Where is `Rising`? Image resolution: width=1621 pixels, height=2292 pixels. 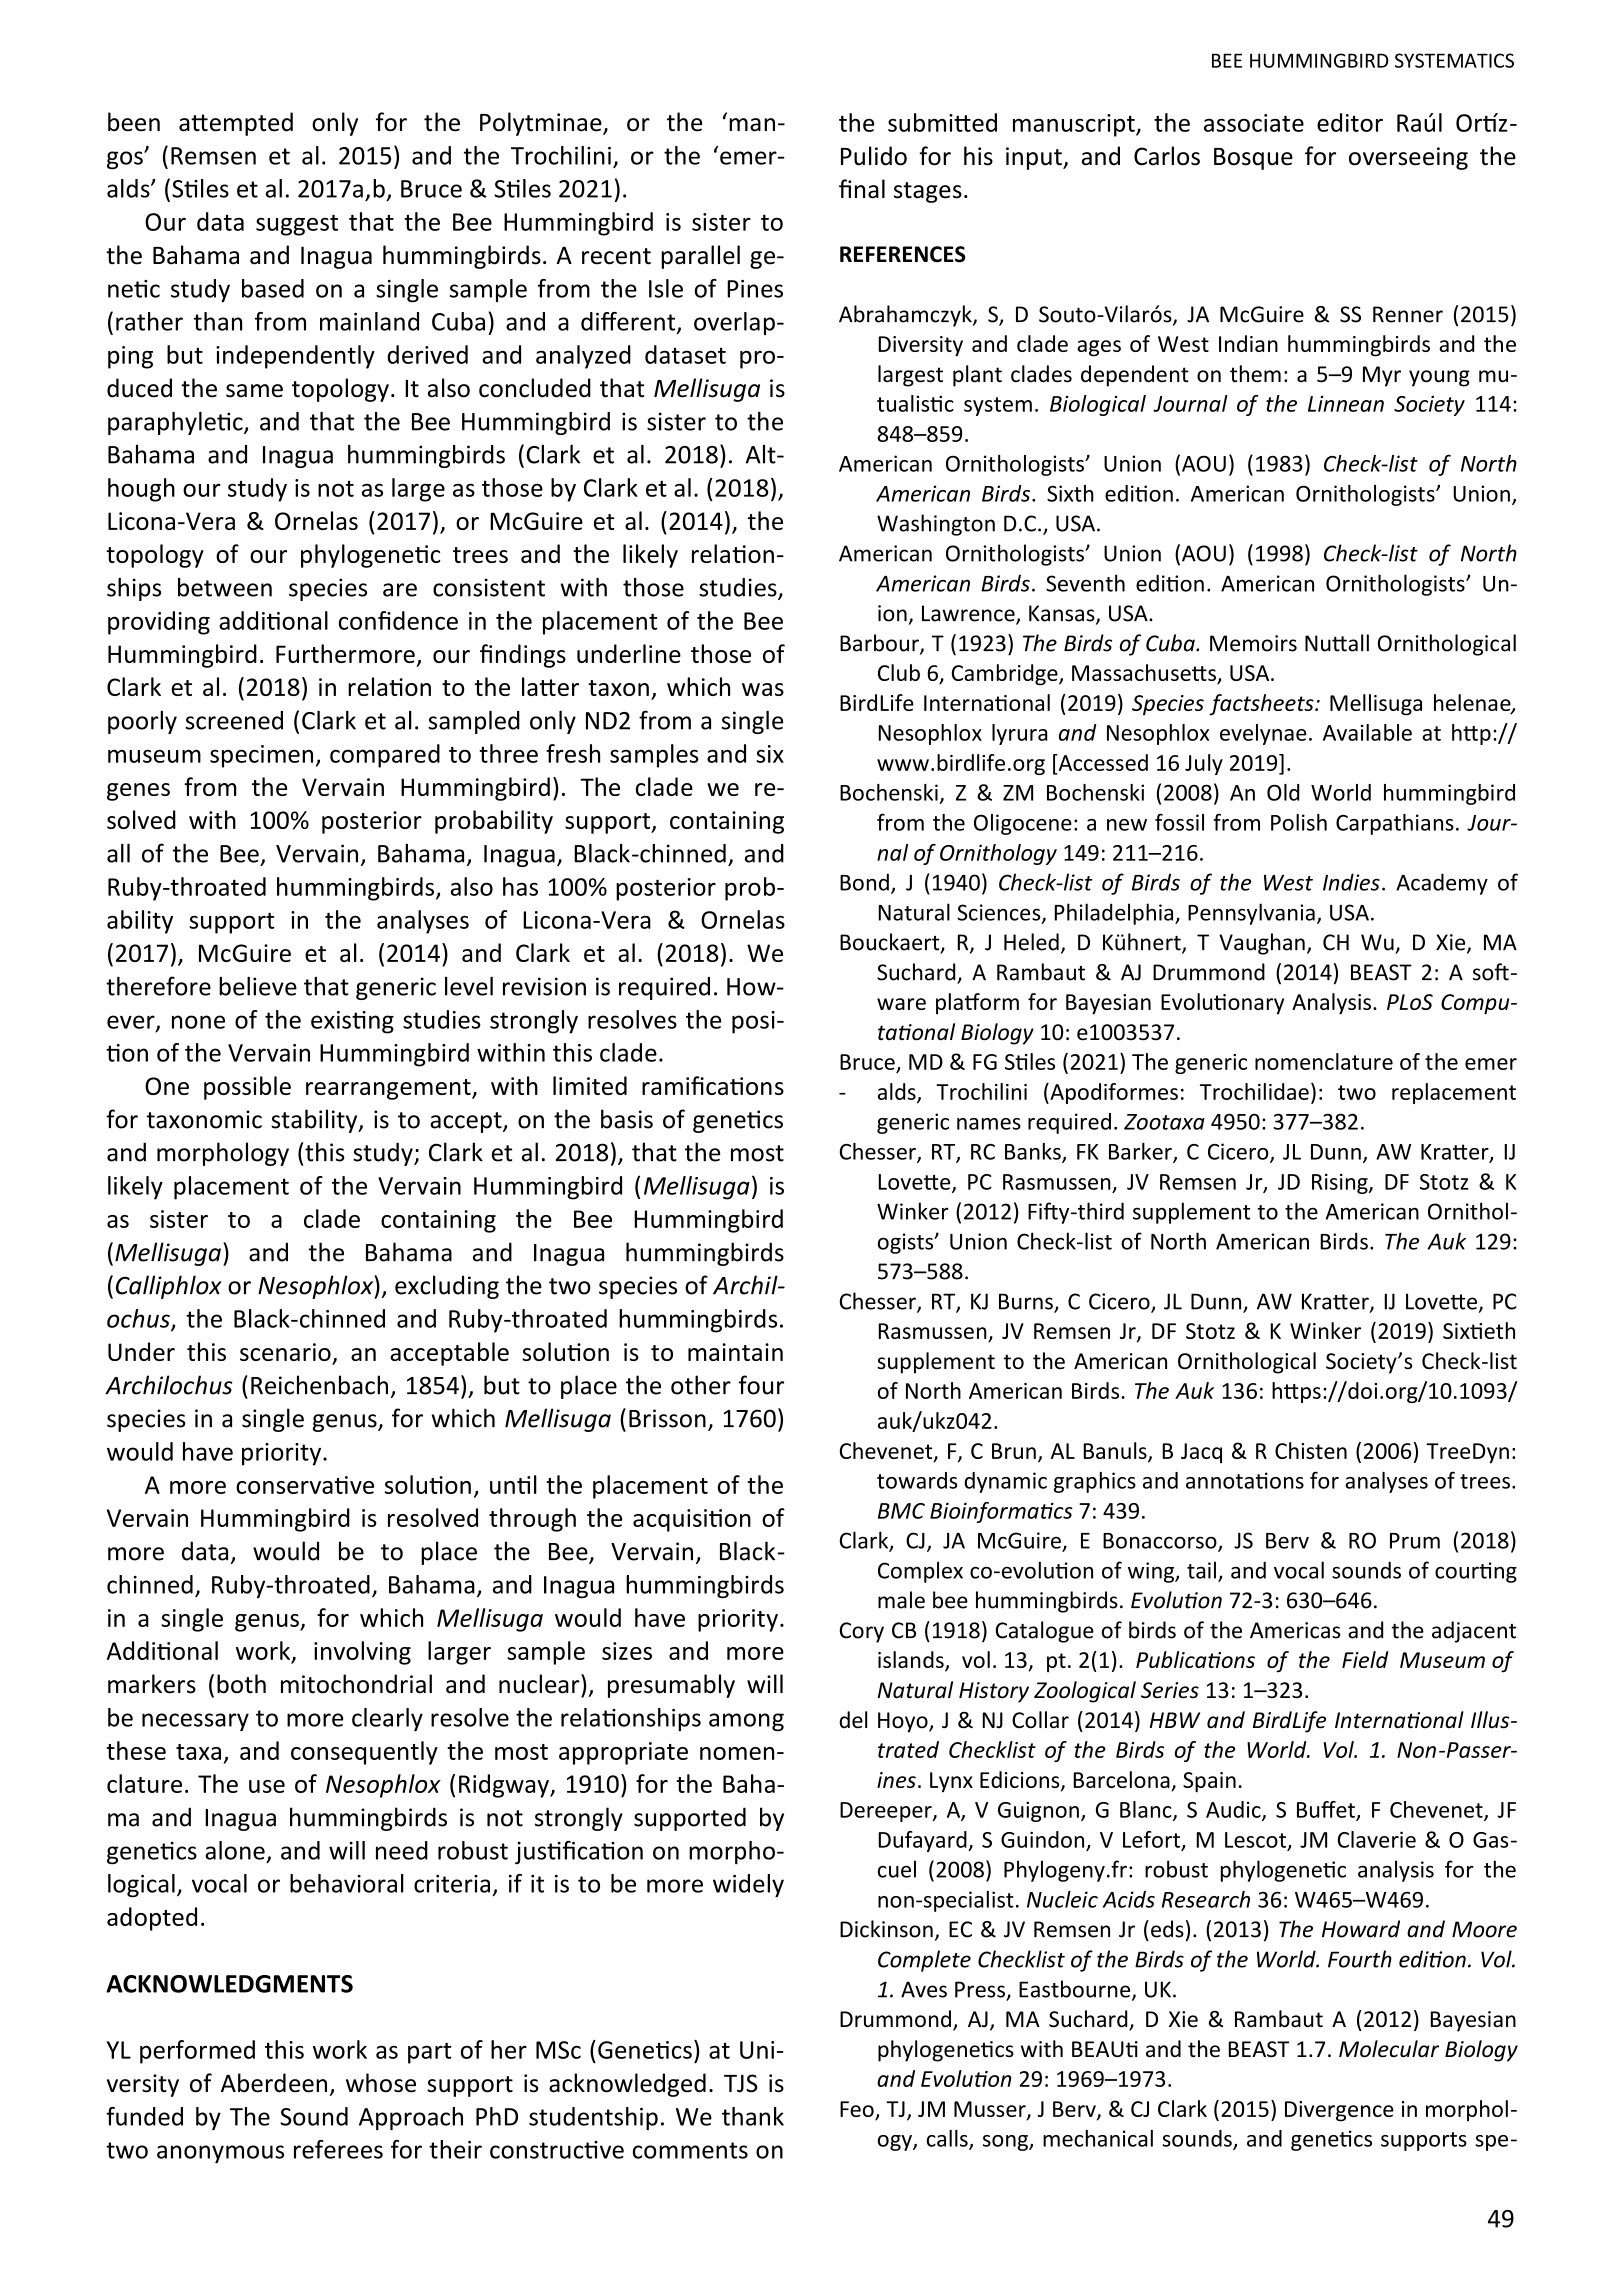 Rising is located at coordinates (1341, 1183).
